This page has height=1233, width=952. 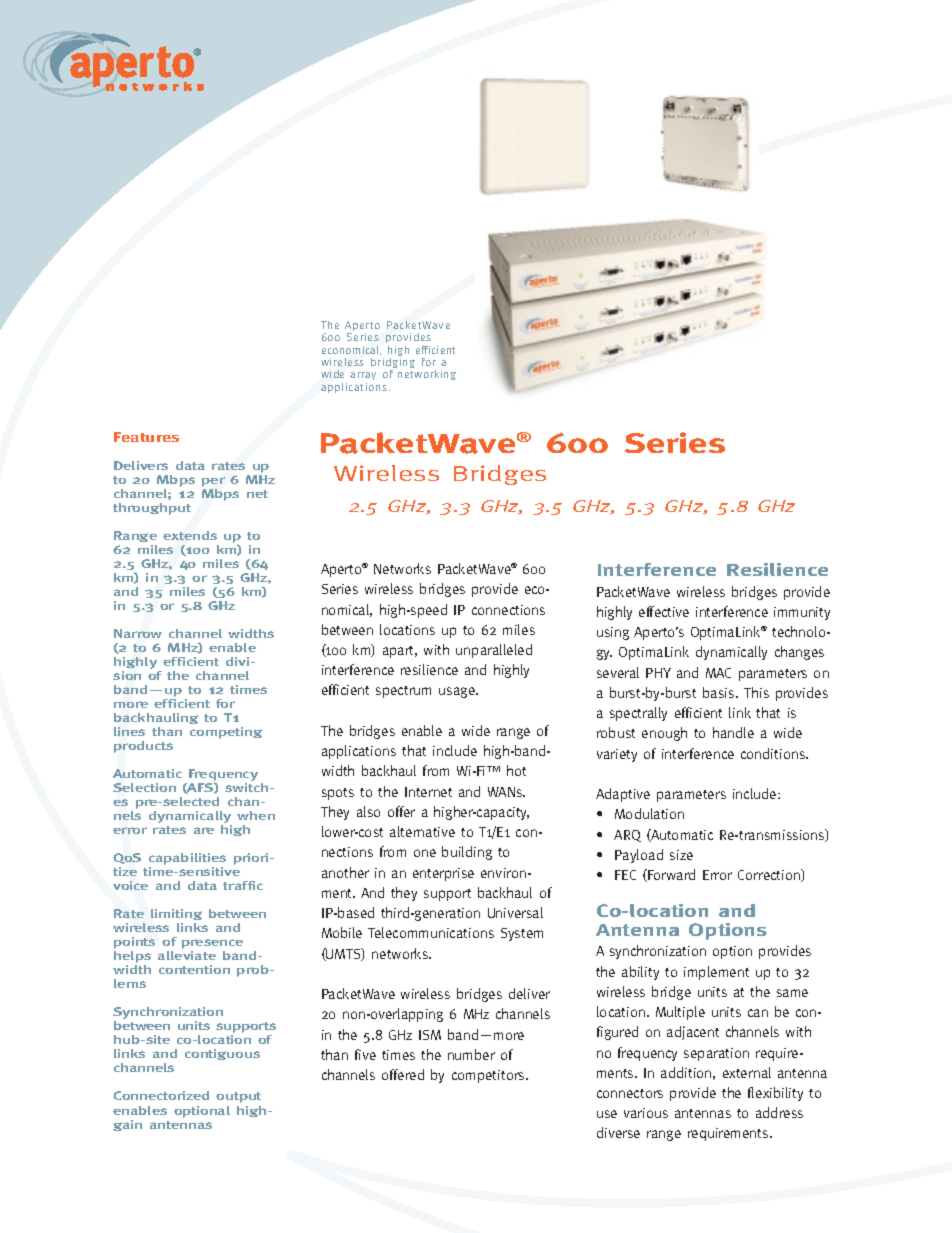 What do you see at coordinates (458, 692) in the page?
I see `usage` at bounding box center [458, 692].
